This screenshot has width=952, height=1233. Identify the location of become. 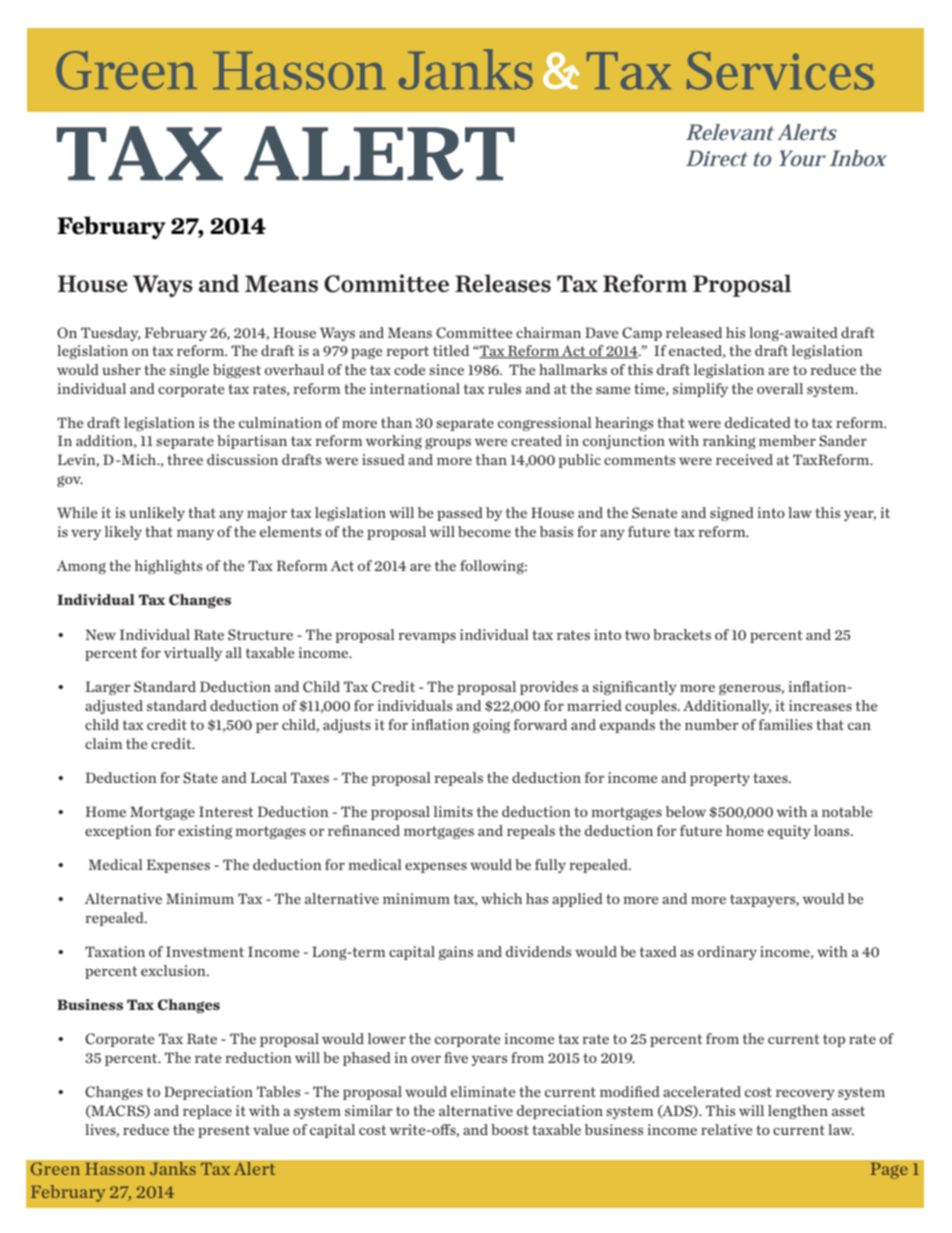
(484, 531).
